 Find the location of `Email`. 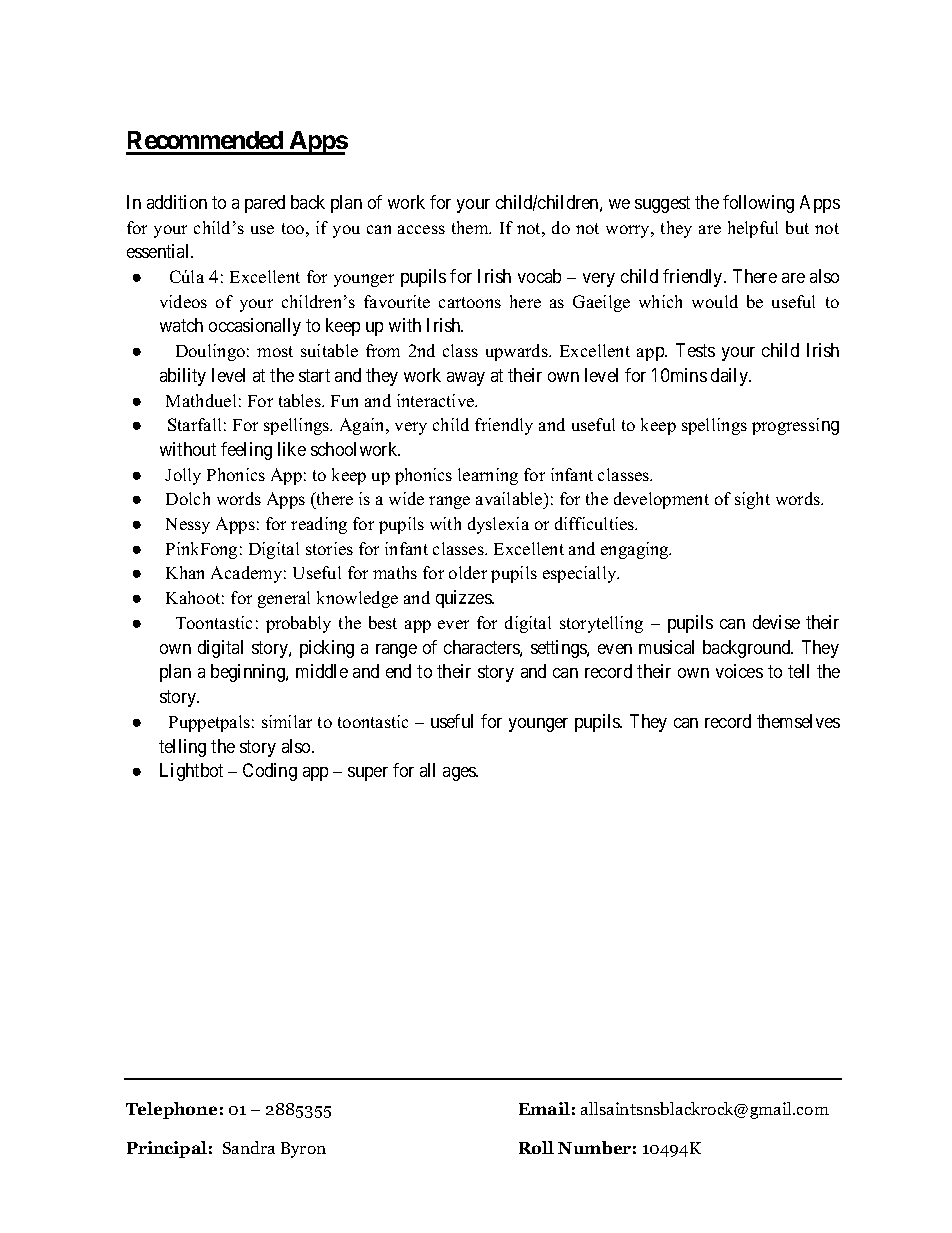

Email is located at coordinates (544, 1108).
